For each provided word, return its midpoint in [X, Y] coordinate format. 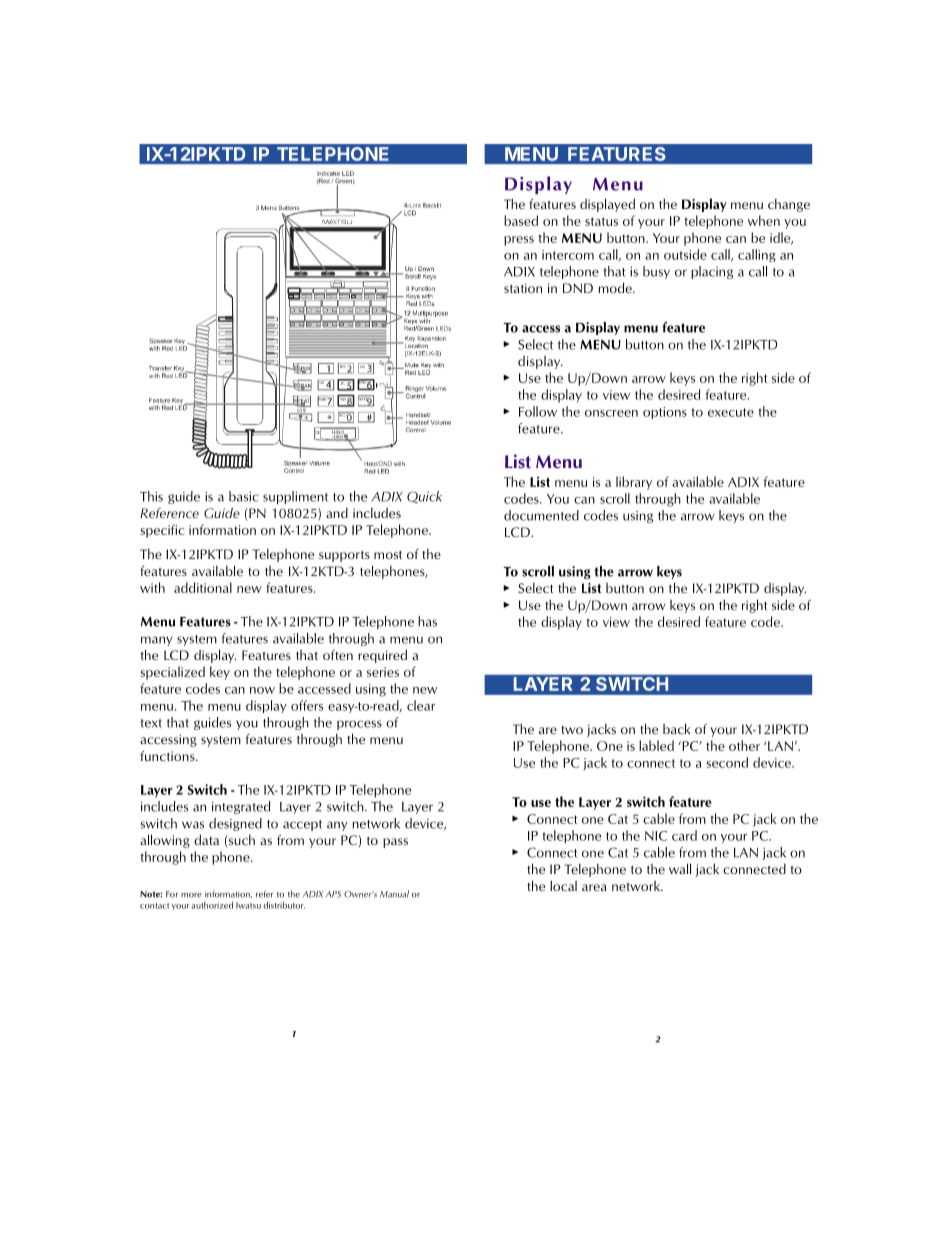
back [677, 729]
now [262, 690]
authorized [212, 905]
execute [731, 412]
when [764, 220]
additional [203, 587]
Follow [538, 411]
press [519, 241]
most [388, 555]
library [634, 483]
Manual [394, 894]
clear [421, 705]
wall [680, 868]
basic [244, 496]
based [521, 220]
